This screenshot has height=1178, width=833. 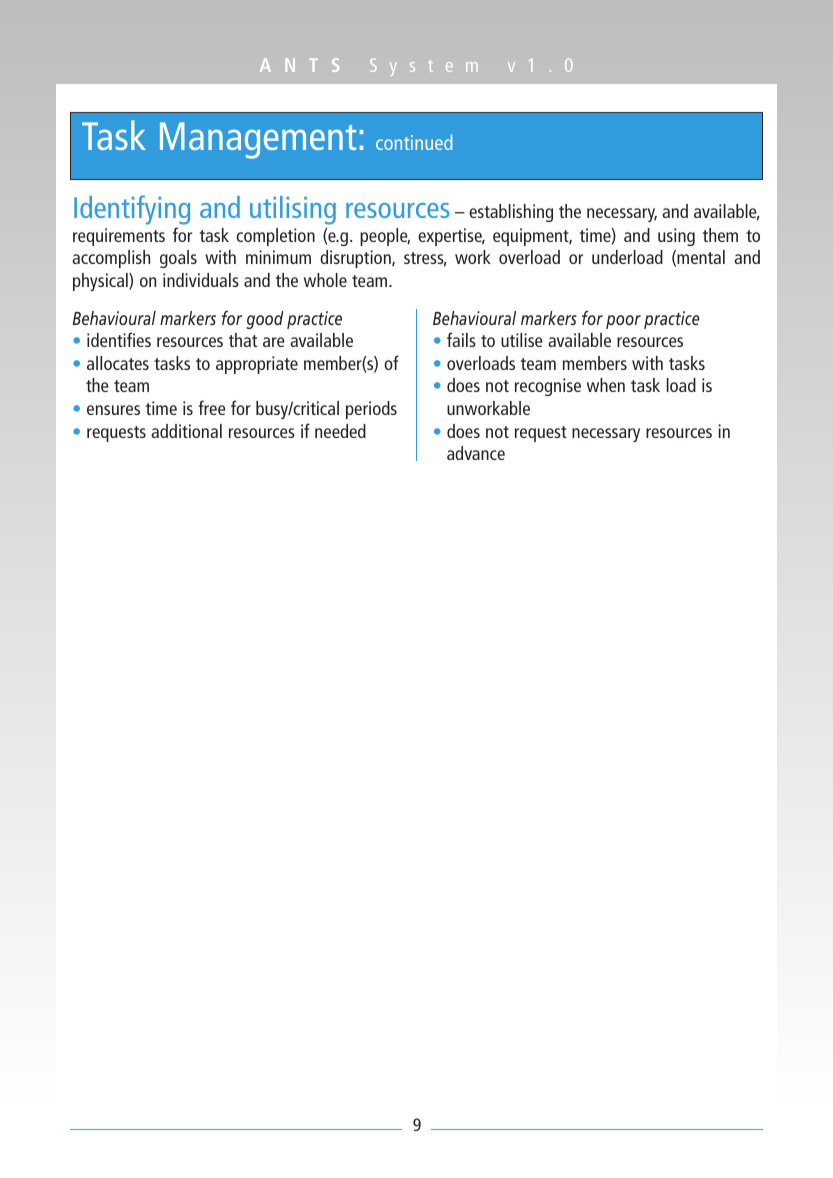 I want to click on additional, so click(x=186, y=431).
